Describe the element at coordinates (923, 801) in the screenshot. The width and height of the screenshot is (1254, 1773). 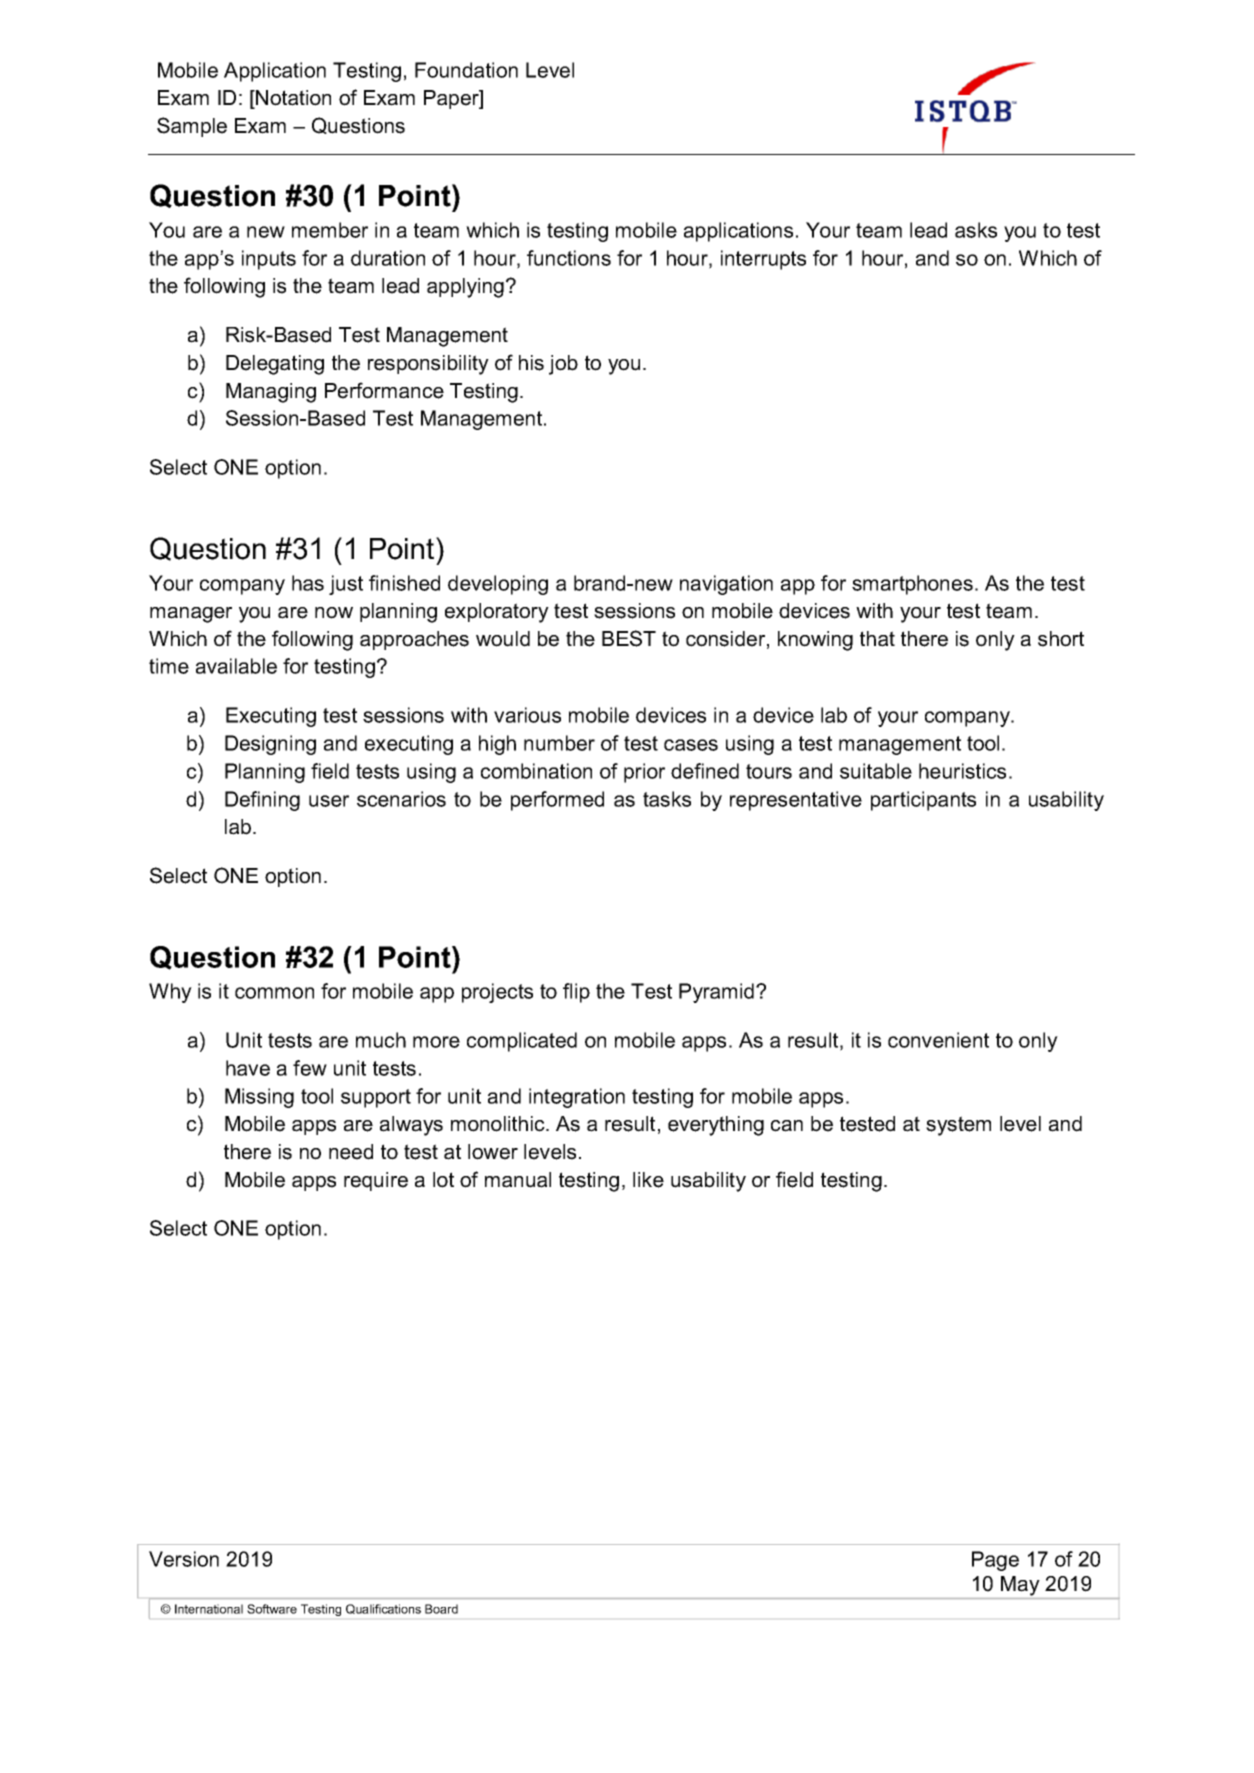
I see `participants` at that location.
